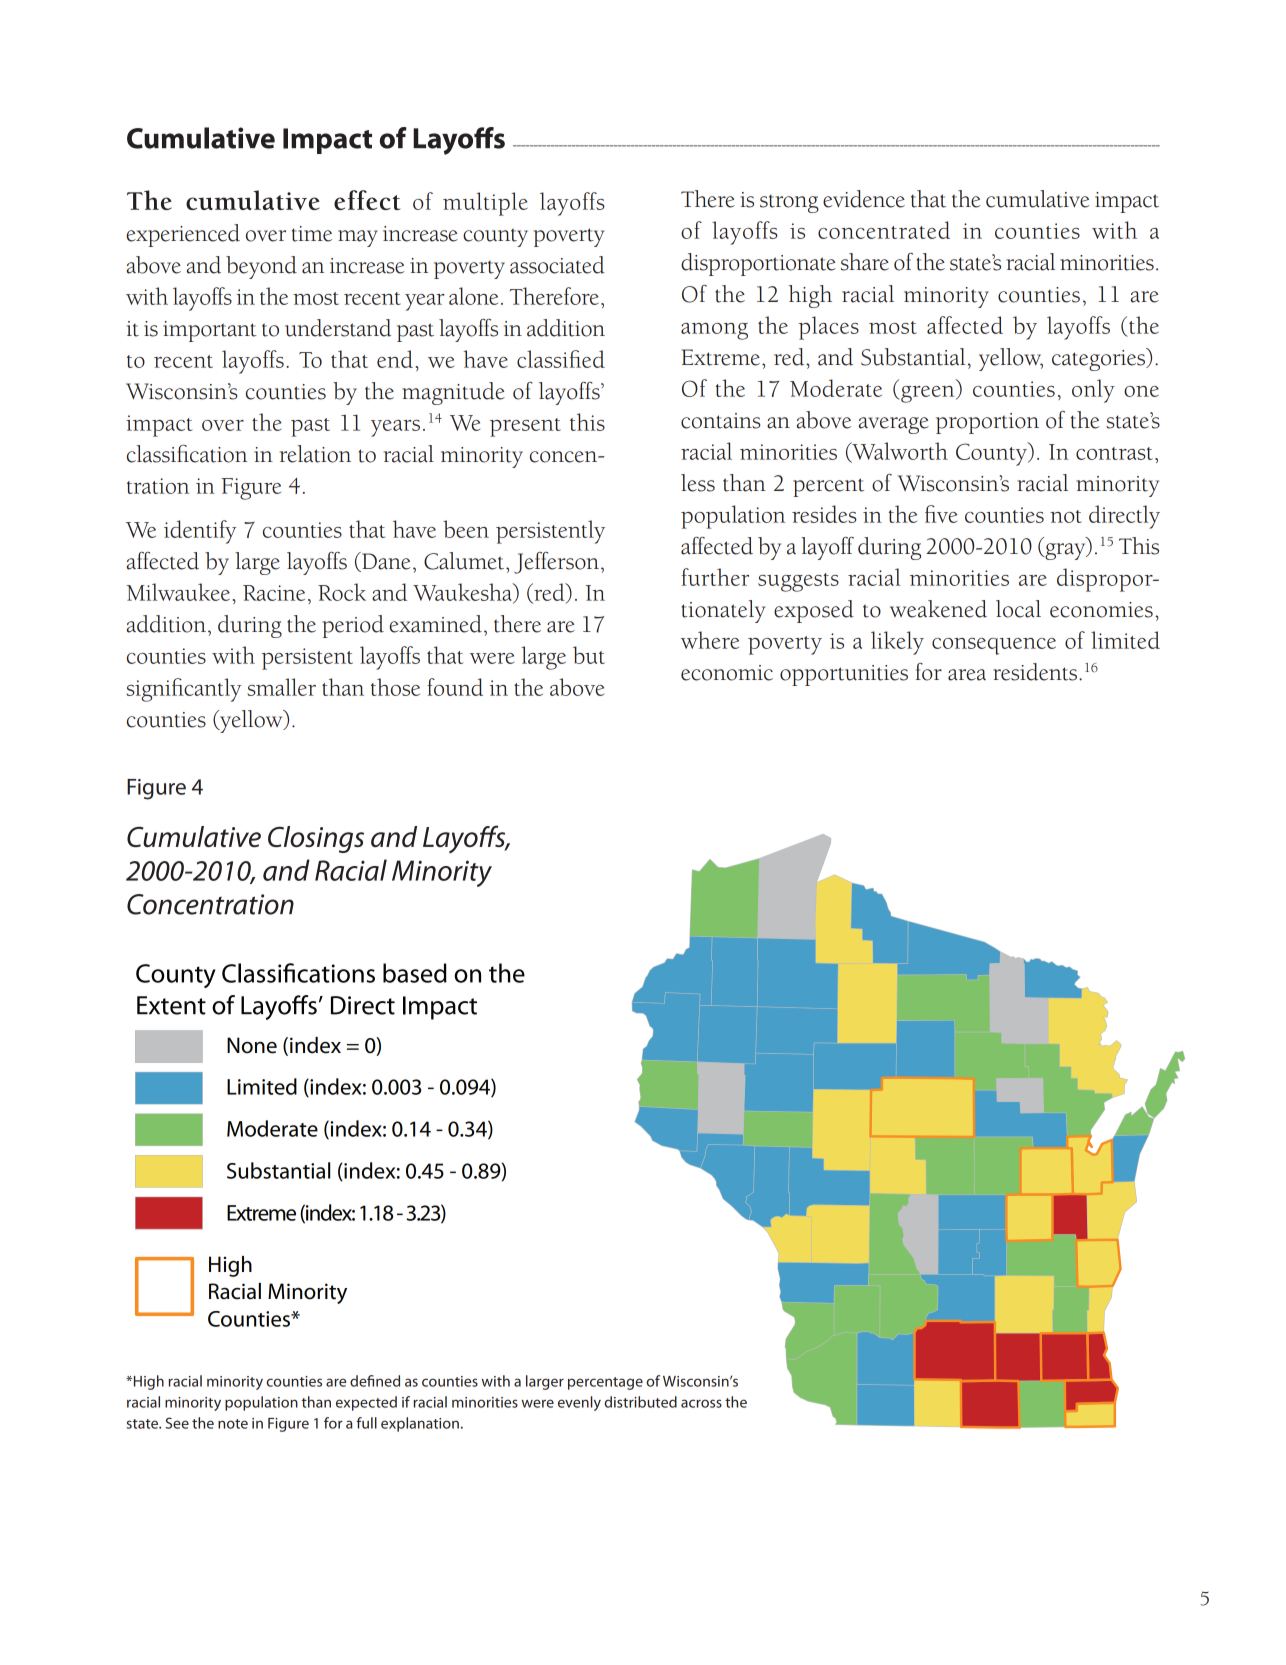  Describe the element at coordinates (967, 675) in the document. I see `area` at that location.
